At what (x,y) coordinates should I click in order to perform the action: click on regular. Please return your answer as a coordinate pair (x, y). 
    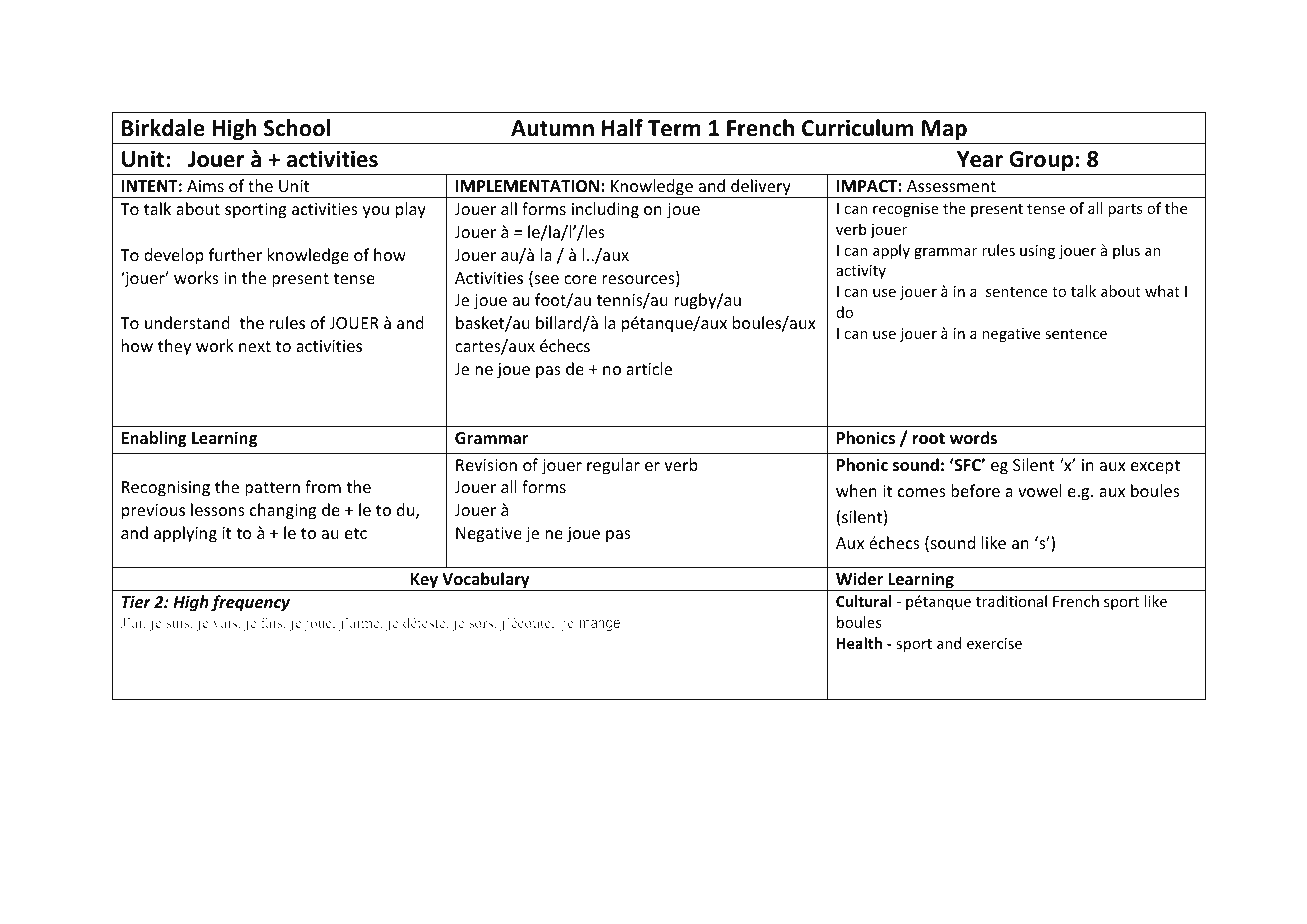
    Looking at the image, I should click on (613, 466).
